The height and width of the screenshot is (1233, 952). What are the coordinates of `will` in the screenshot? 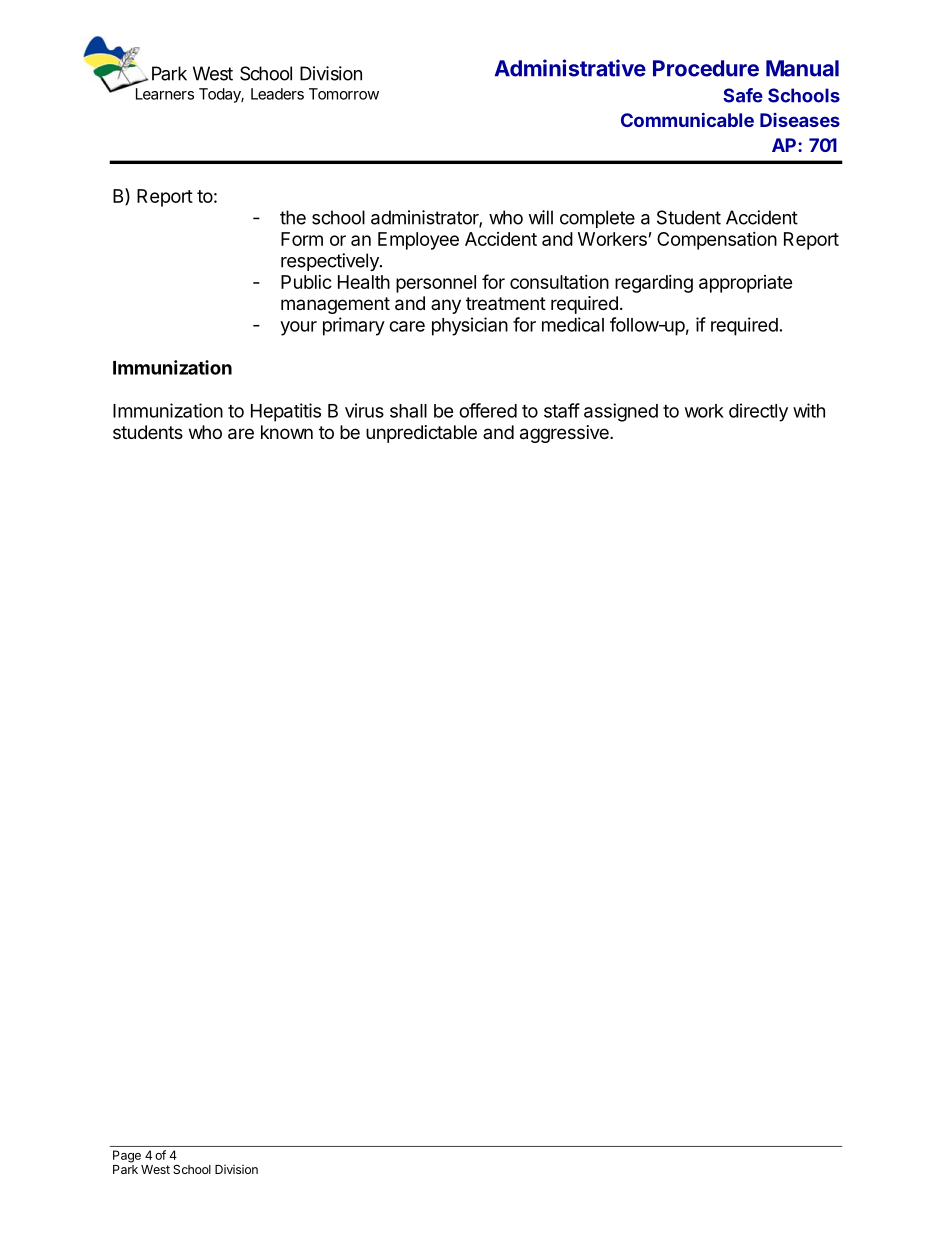 It's located at (540, 217).
